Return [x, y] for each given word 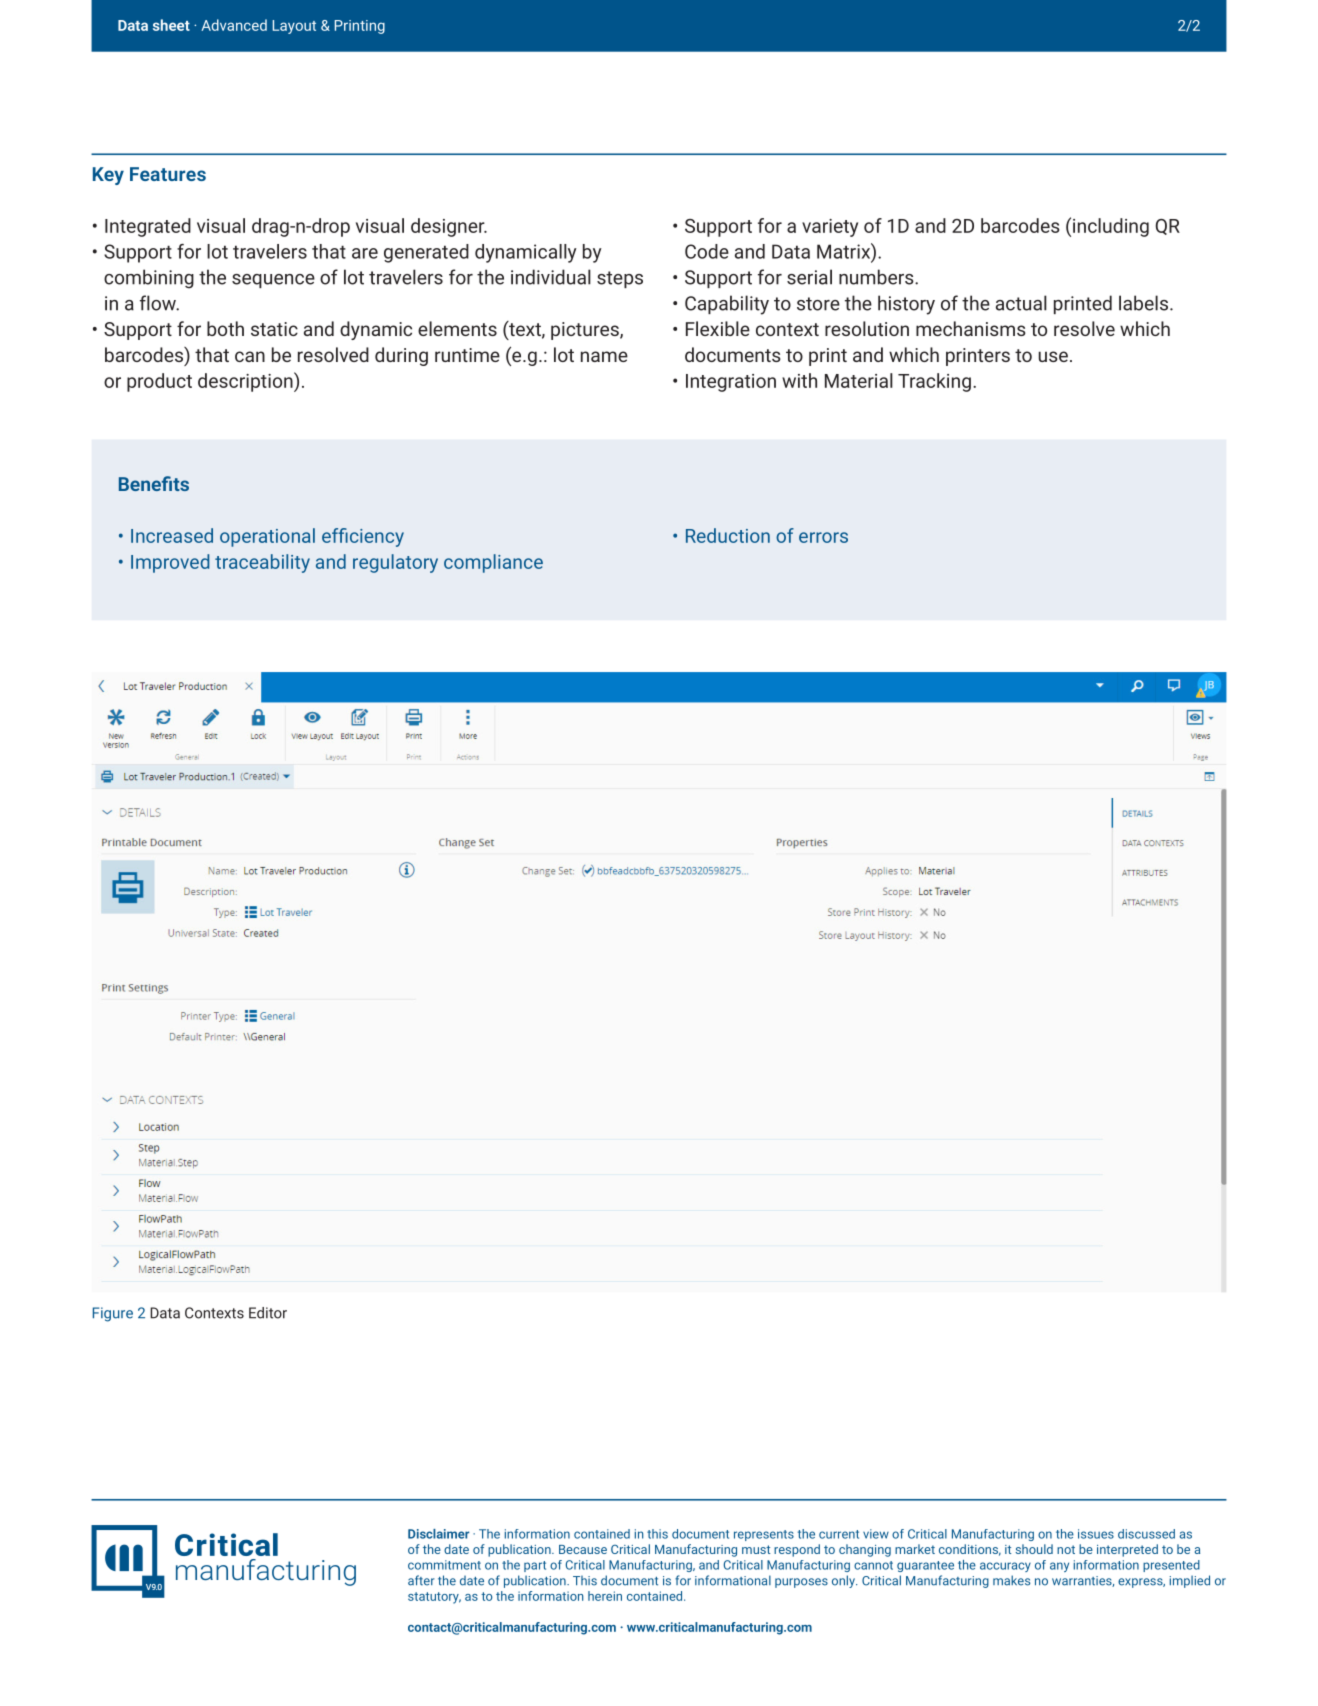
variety [830, 228]
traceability [262, 563]
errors [823, 537]
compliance [493, 563]
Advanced [234, 25]
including [1111, 227]
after [421, 1580]
